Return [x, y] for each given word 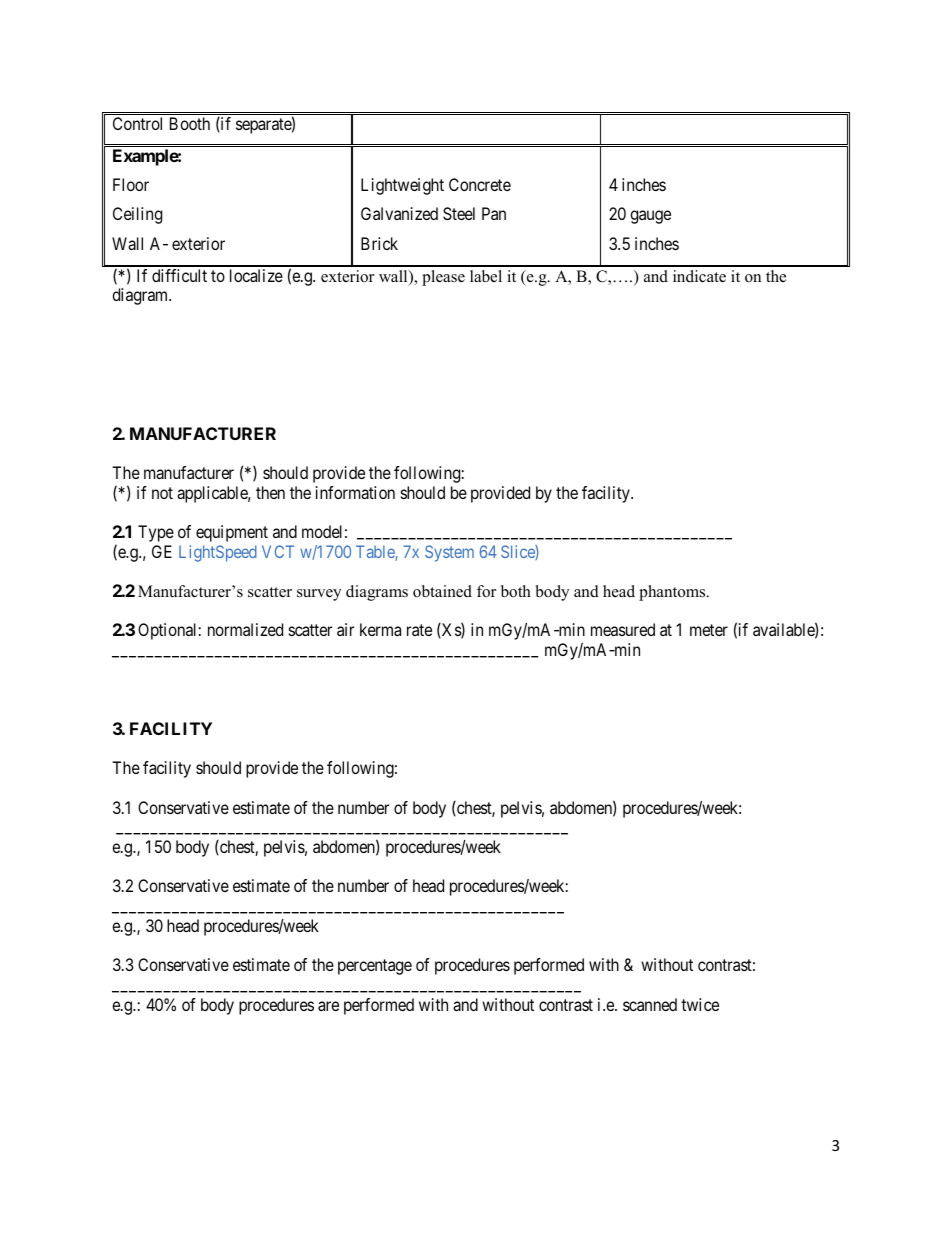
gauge [650, 217]
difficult [179, 275]
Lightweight [402, 186]
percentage [375, 967]
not [162, 493]
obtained [442, 591]
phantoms [673, 593]
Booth [190, 123]
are [328, 1006]
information [355, 492]
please [443, 278]
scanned [650, 1004]
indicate [699, 276]
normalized [245, 629]
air [345, 629]
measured [623, 629]
